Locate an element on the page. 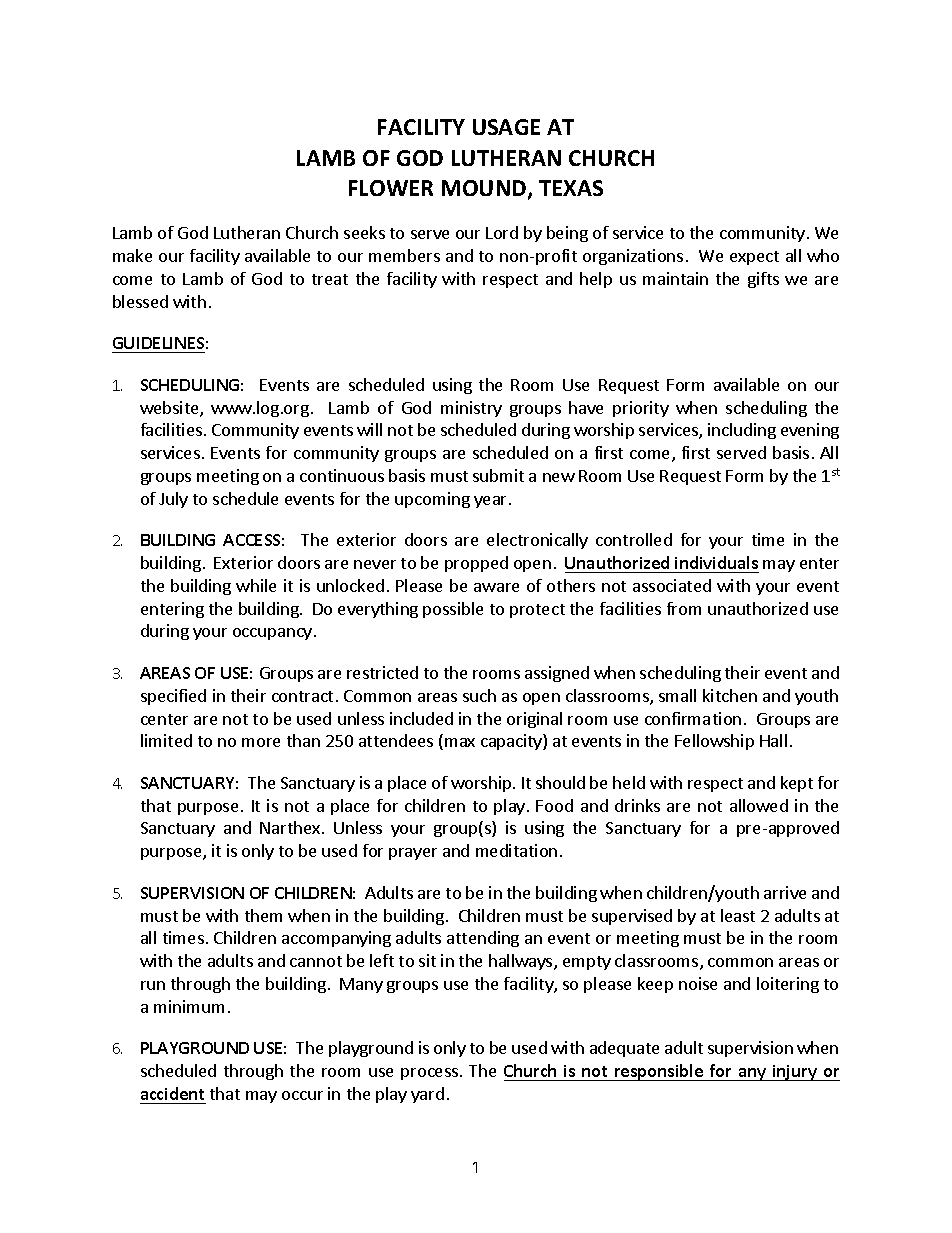 This image has height=1233, width=952. injury is located at coordinates (795, 1073).
